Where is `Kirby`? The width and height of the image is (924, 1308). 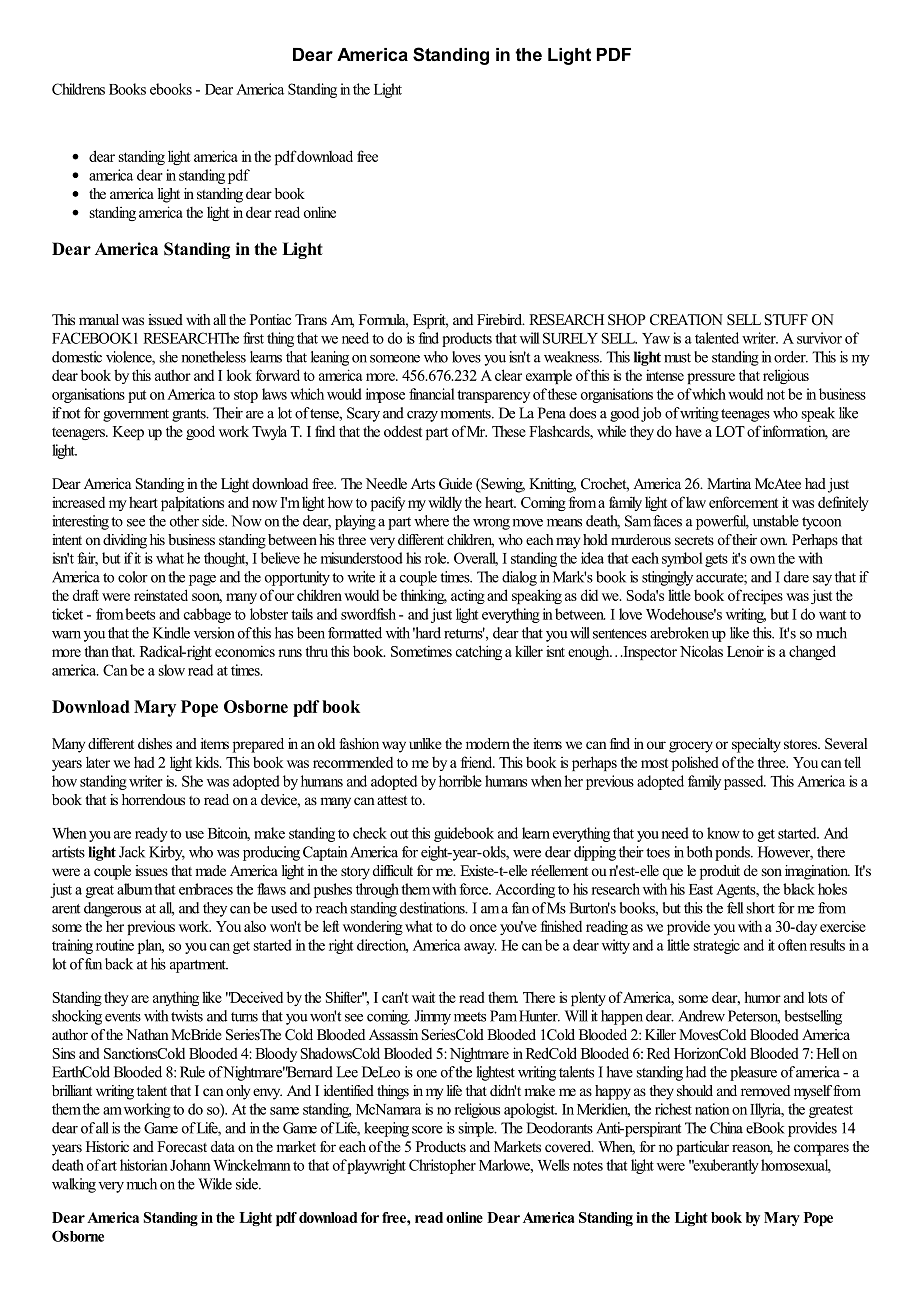
Kirby is located at coordinates (167, 853).
